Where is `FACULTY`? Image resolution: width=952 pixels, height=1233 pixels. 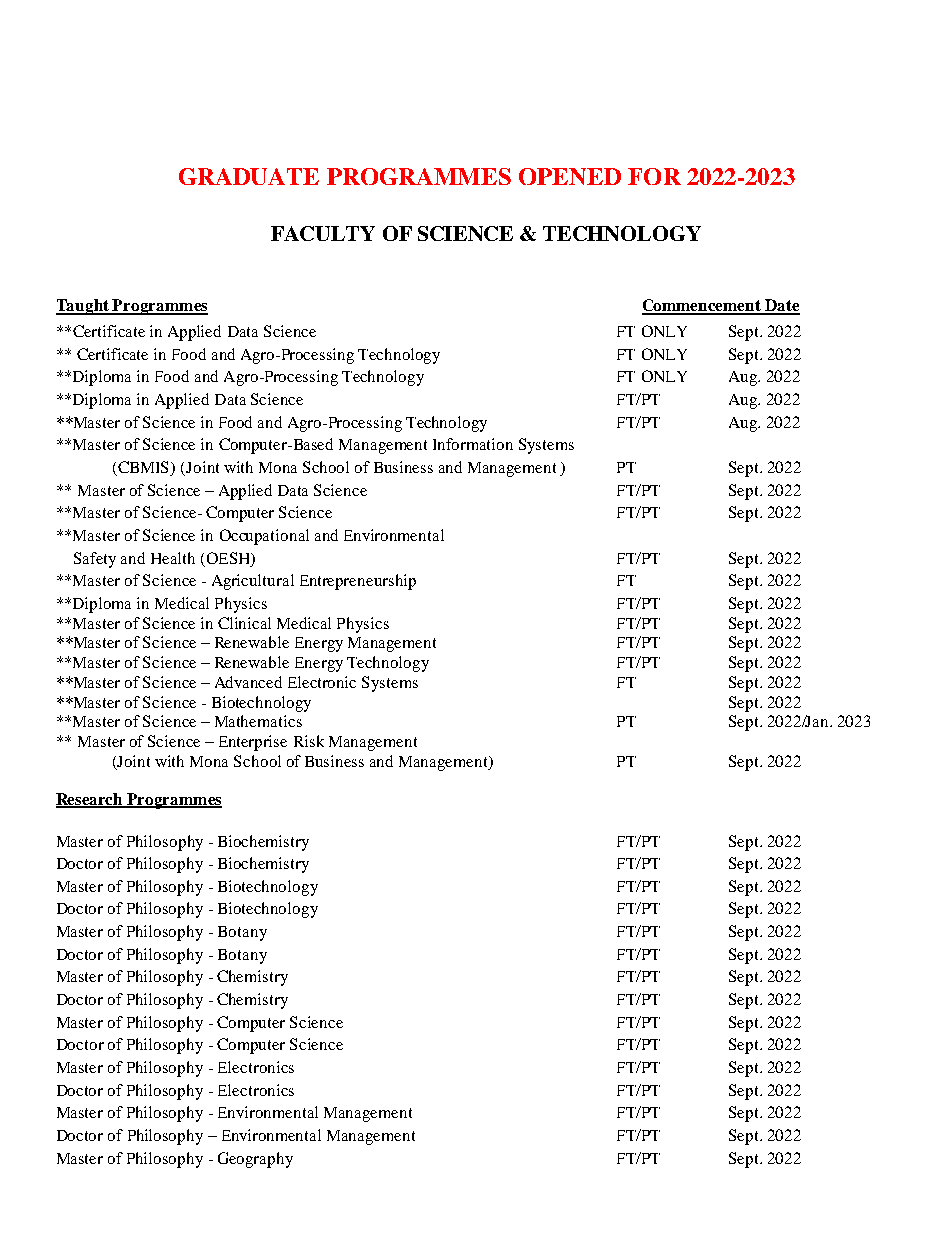 FACULTY is located at coordinates (323, 233).
